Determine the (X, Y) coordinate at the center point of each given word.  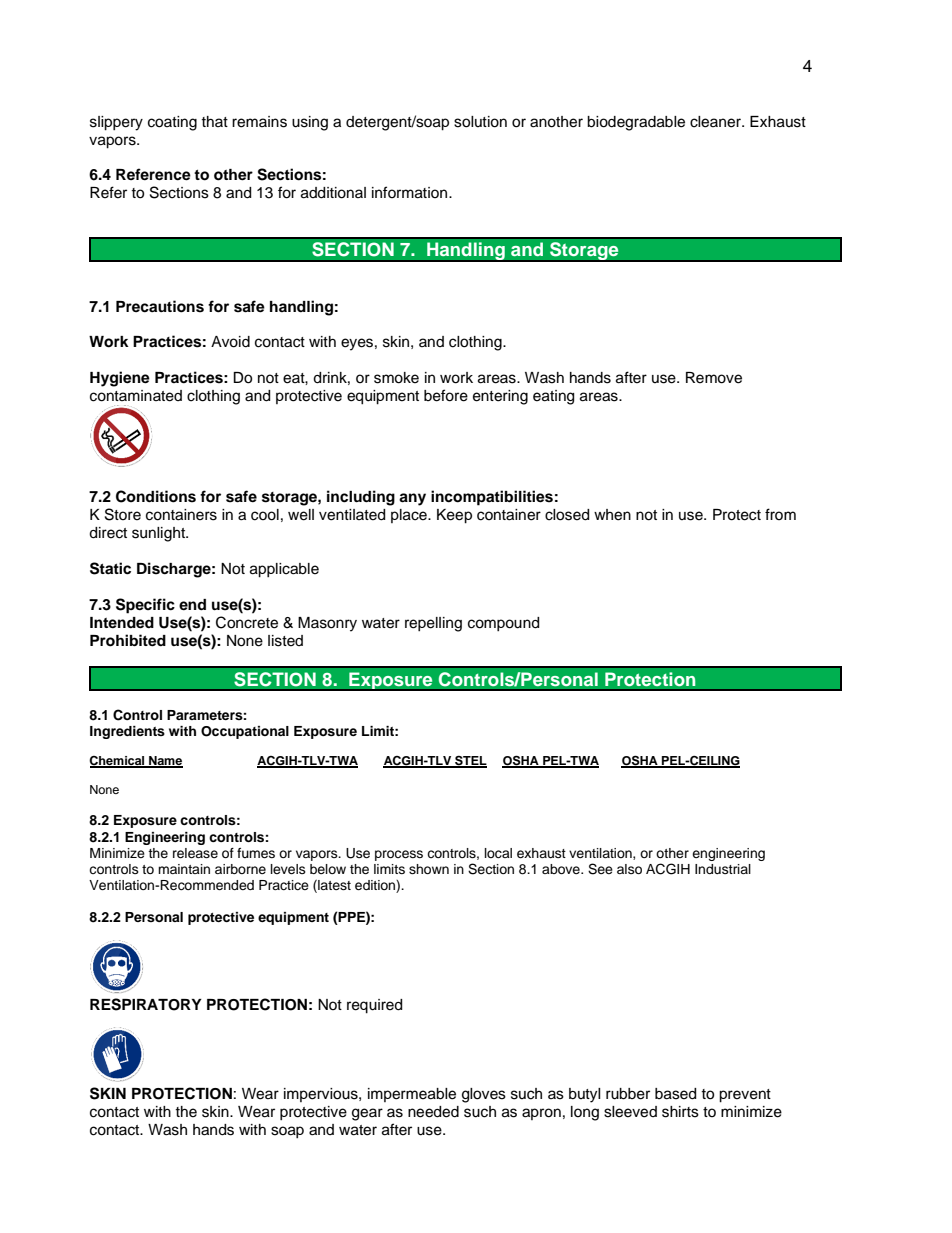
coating (172, 123)
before (446, 395)
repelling (433, 624)
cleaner (716, 122)
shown (429, 869)
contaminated (136, 396)
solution (480, 122)
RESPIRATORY (146, 1004)
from (780, 514)
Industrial (723, 869)
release (195, 853)
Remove (714, 378)
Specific (145, 606)
